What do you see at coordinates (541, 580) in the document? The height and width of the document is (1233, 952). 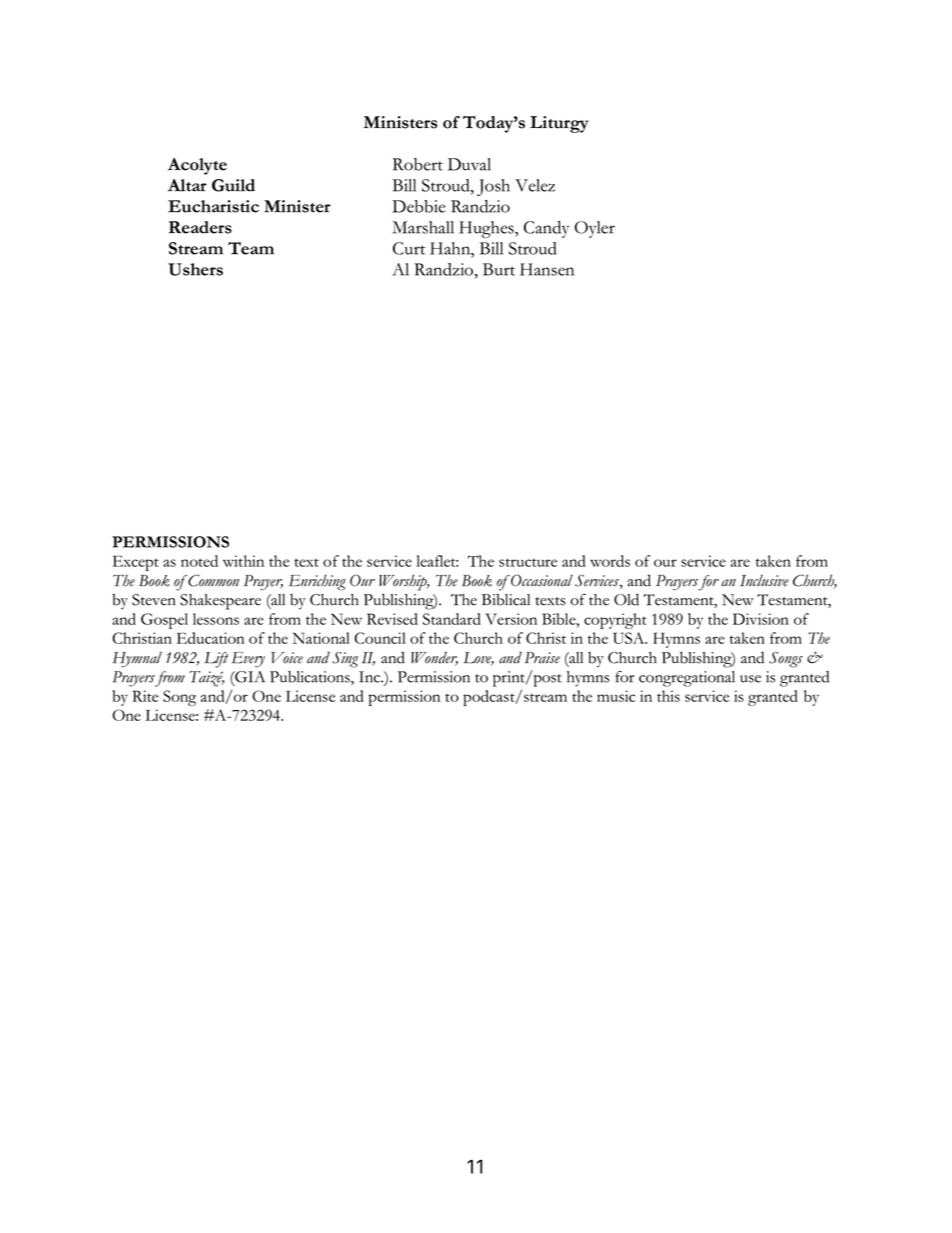 I see `Occasional` at bounding box center [541, 580].
